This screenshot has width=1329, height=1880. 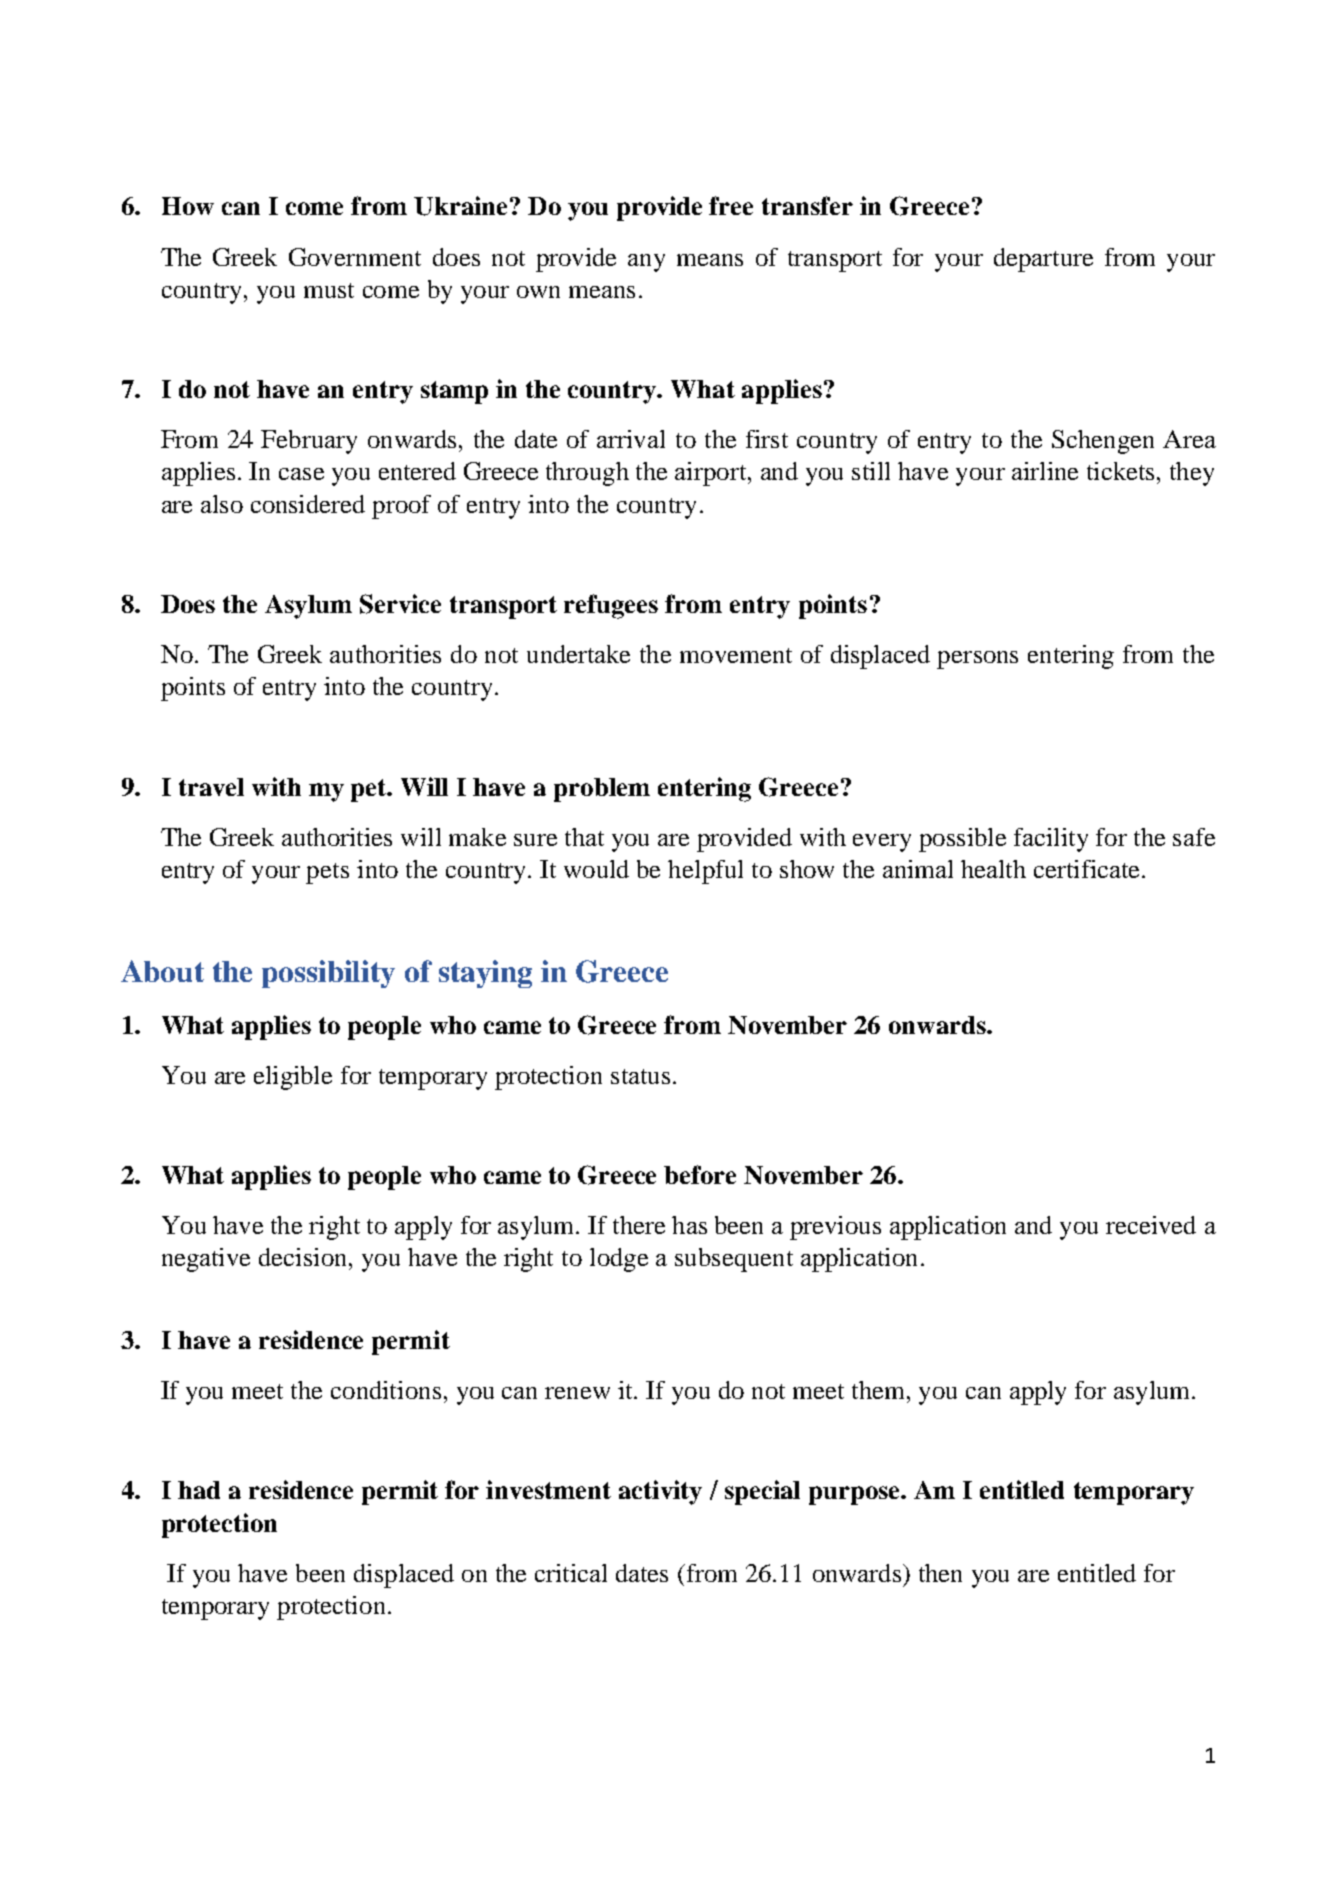 I want to click on any, so click(x=646, y=263).
